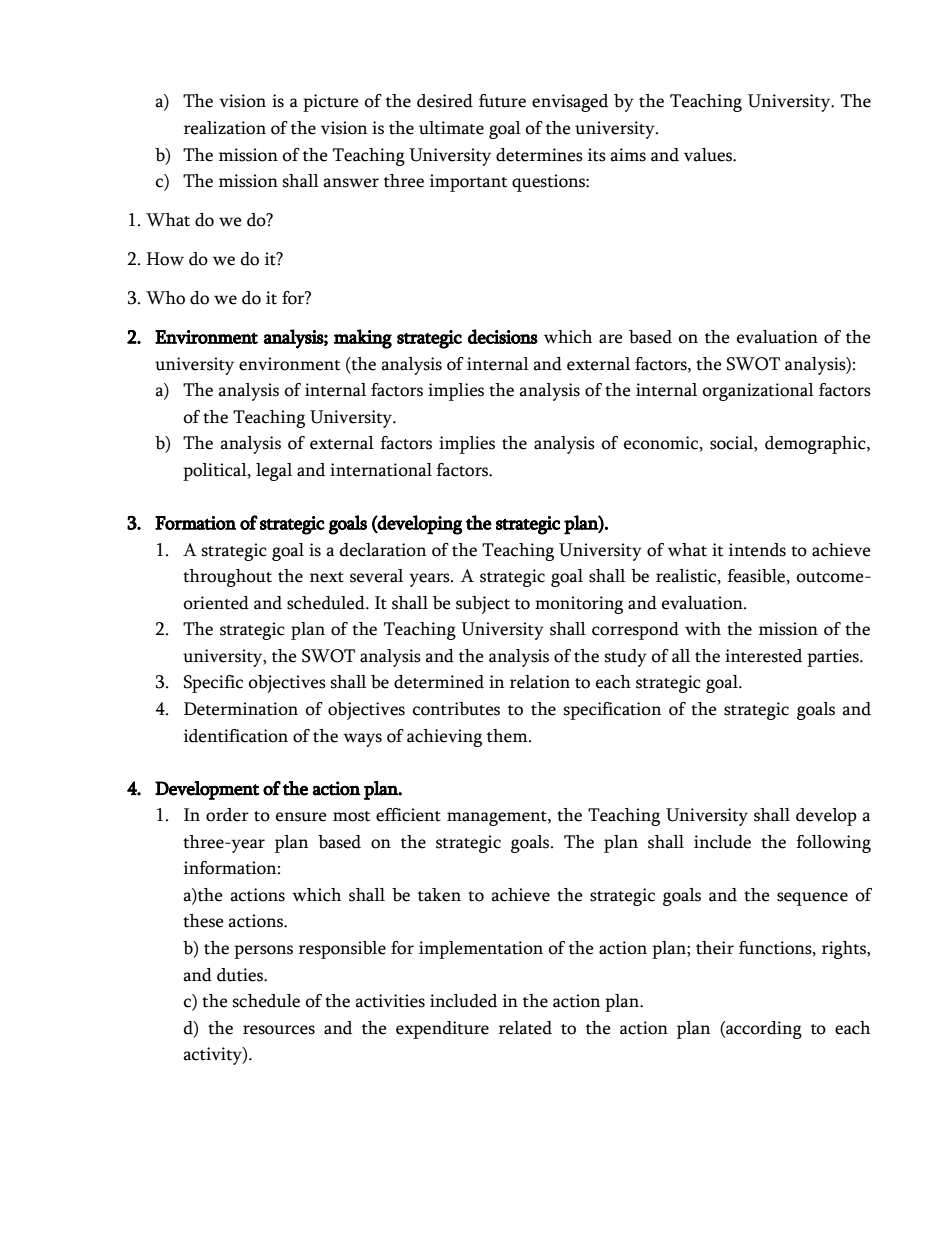 Image resolution: width=952 pixels, height=1233 pixels. Describe the element at coordinates (227, 815) in the image. I see `order` at that location.
